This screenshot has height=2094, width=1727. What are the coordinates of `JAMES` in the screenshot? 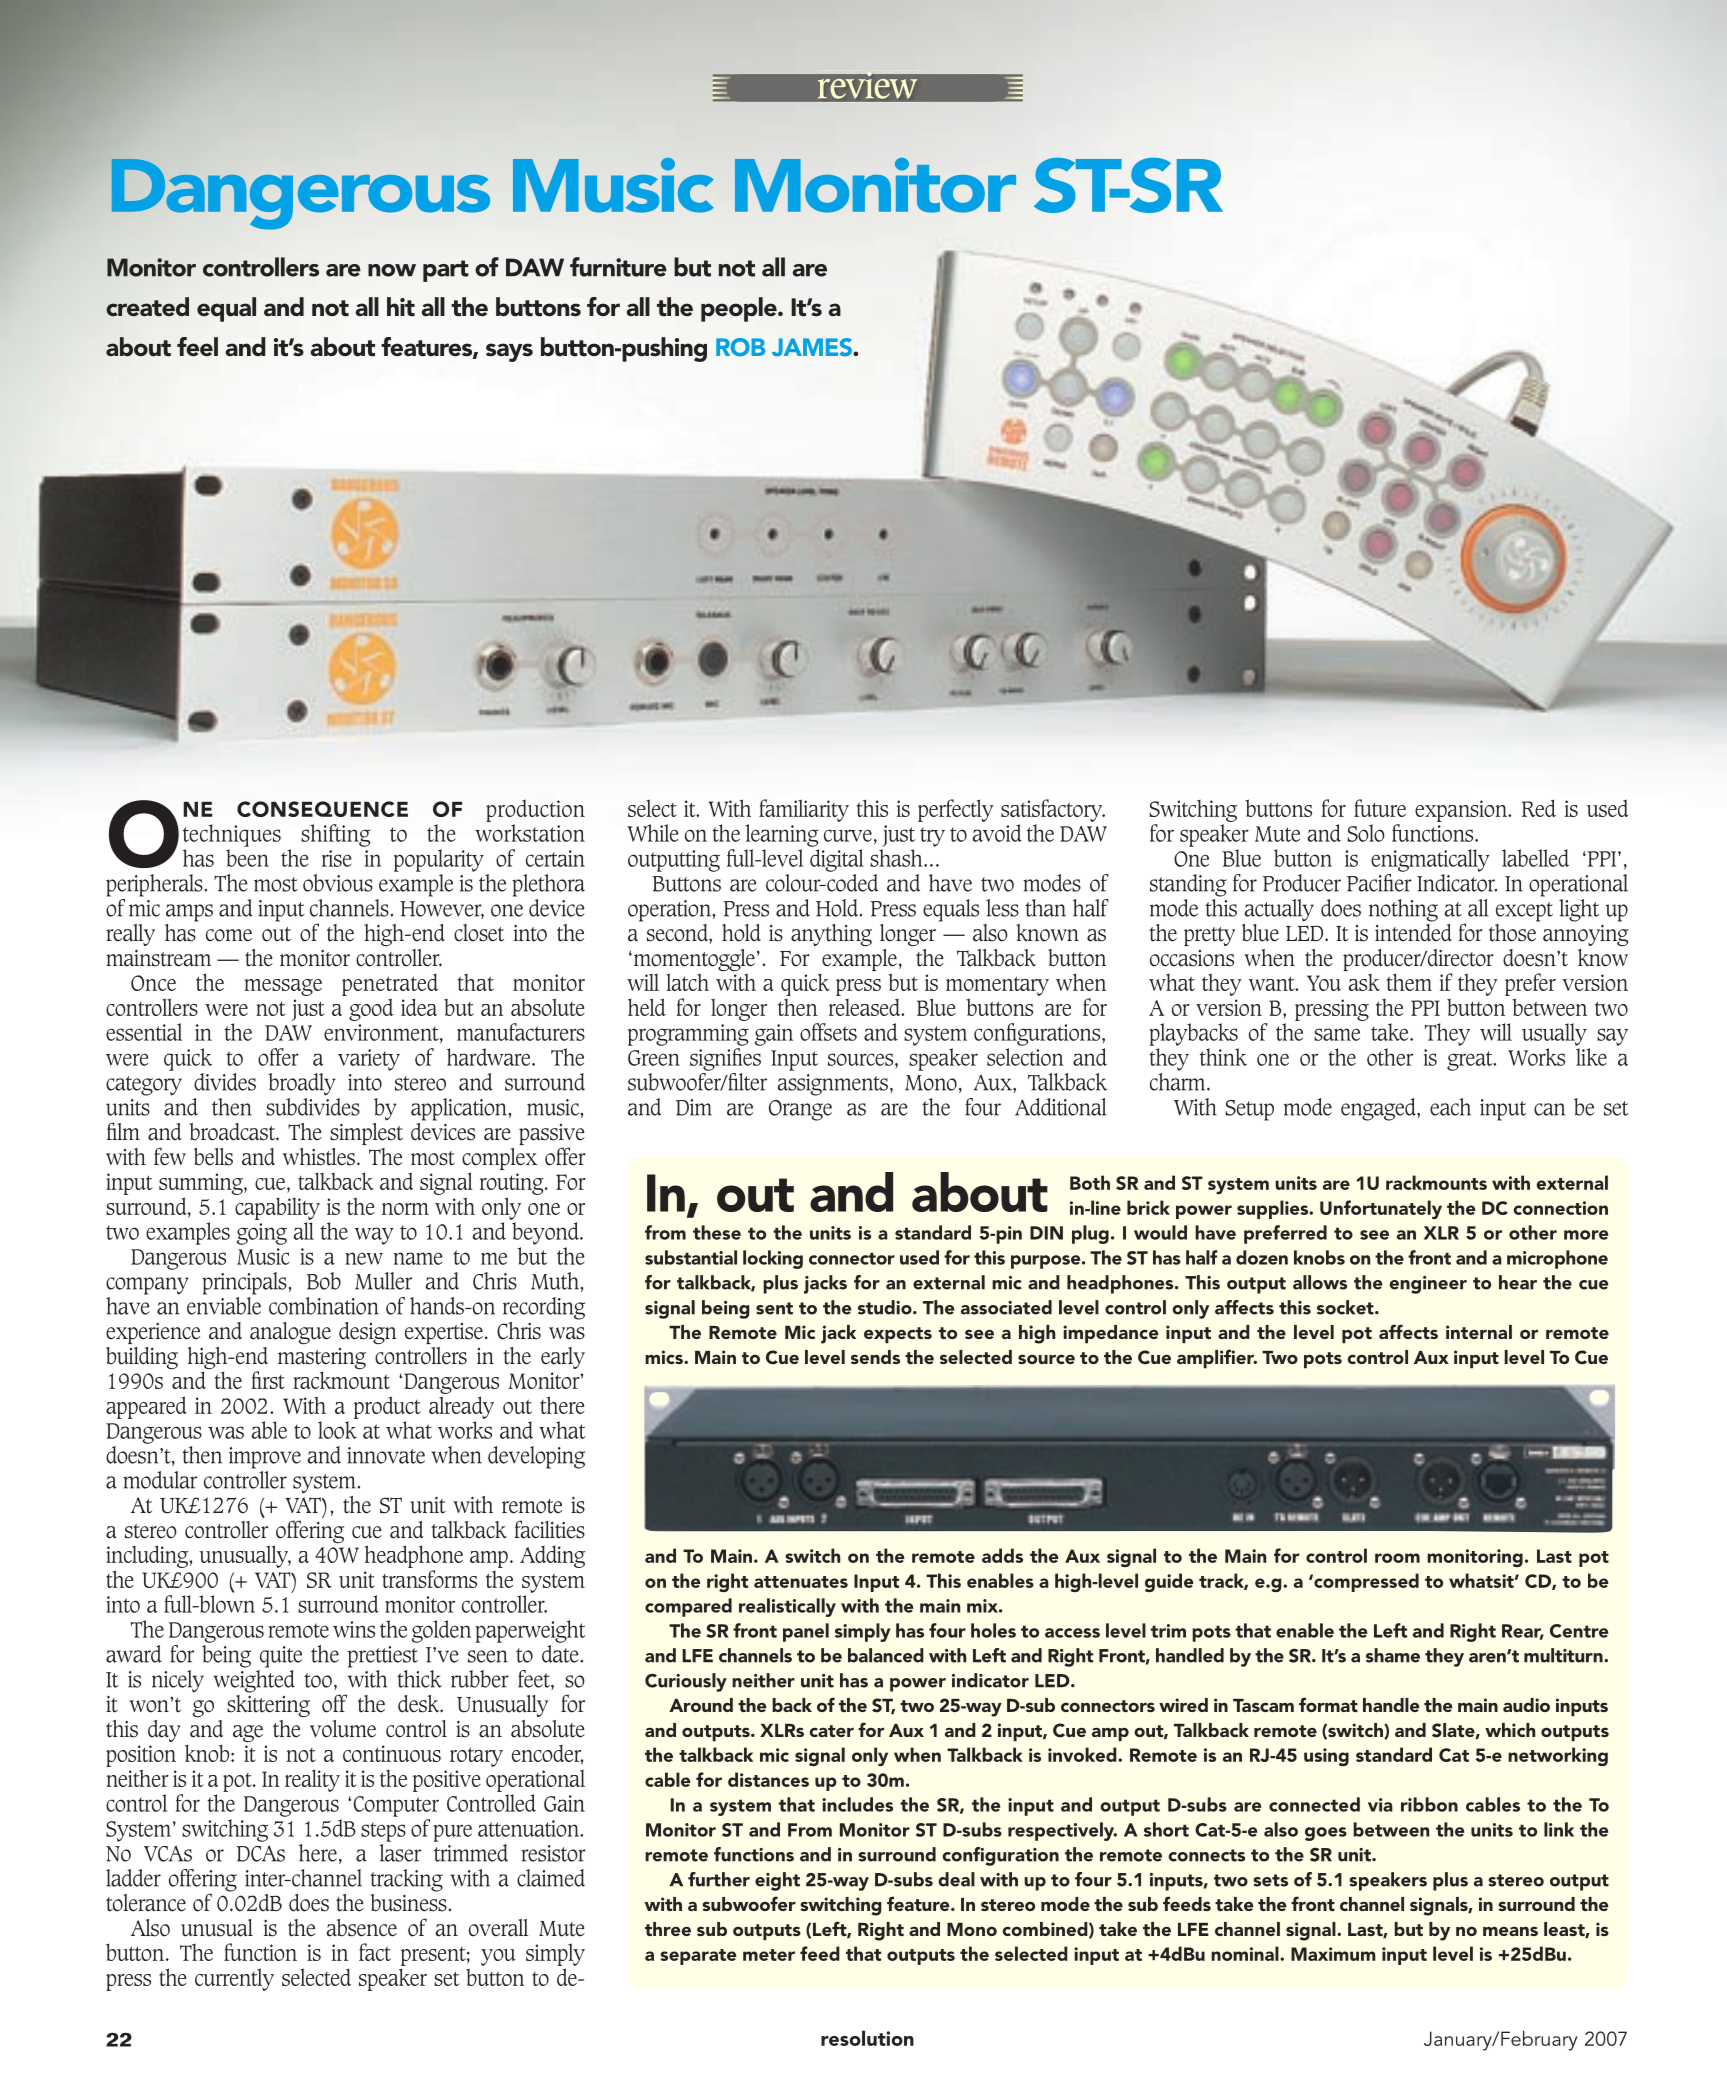 It's located at (813, 347).
